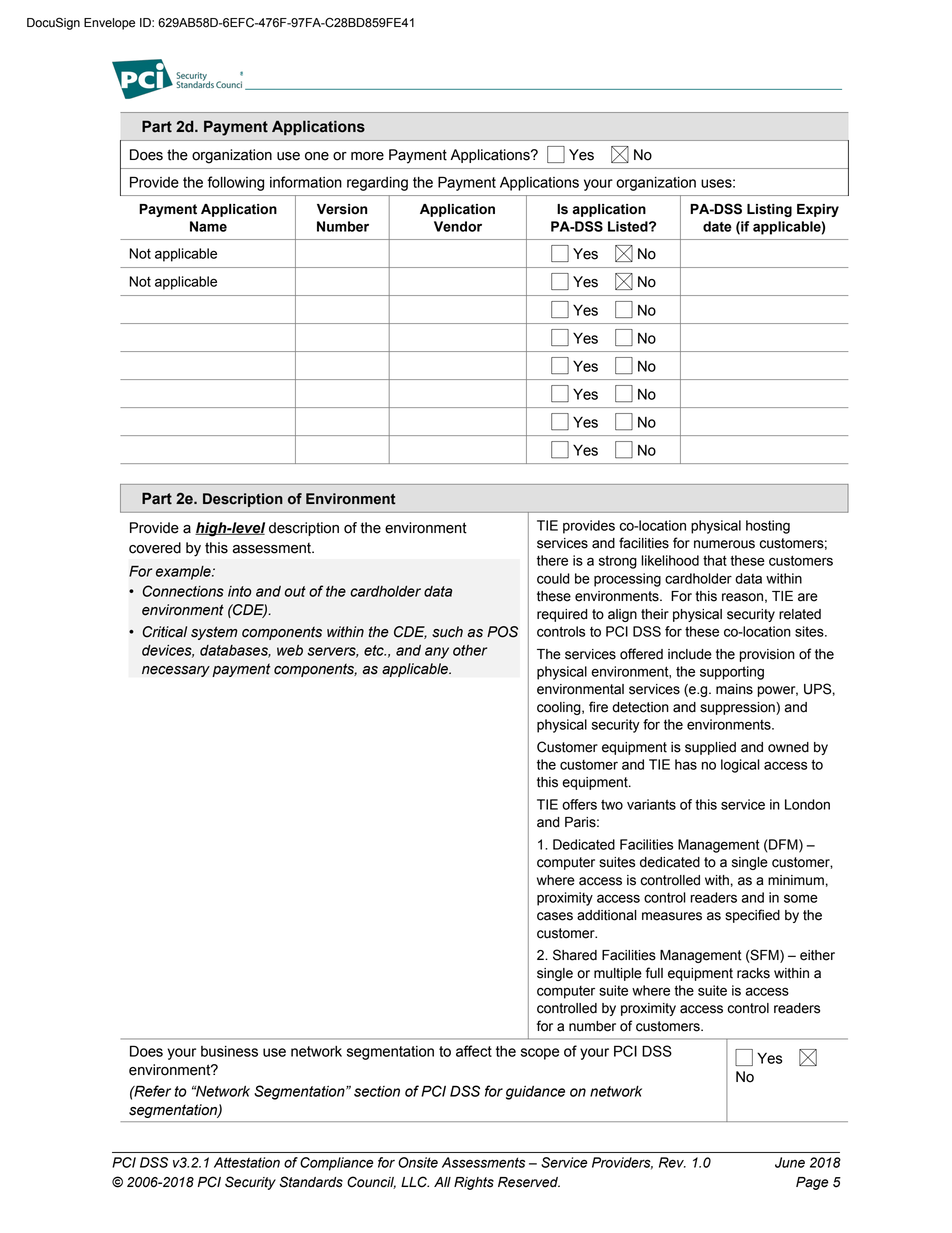 Image resolution: width=952 pixels, height=1233 pixels. Describe the element at coordinates (458, 226) in the page. I see `Vendor` at that location.
